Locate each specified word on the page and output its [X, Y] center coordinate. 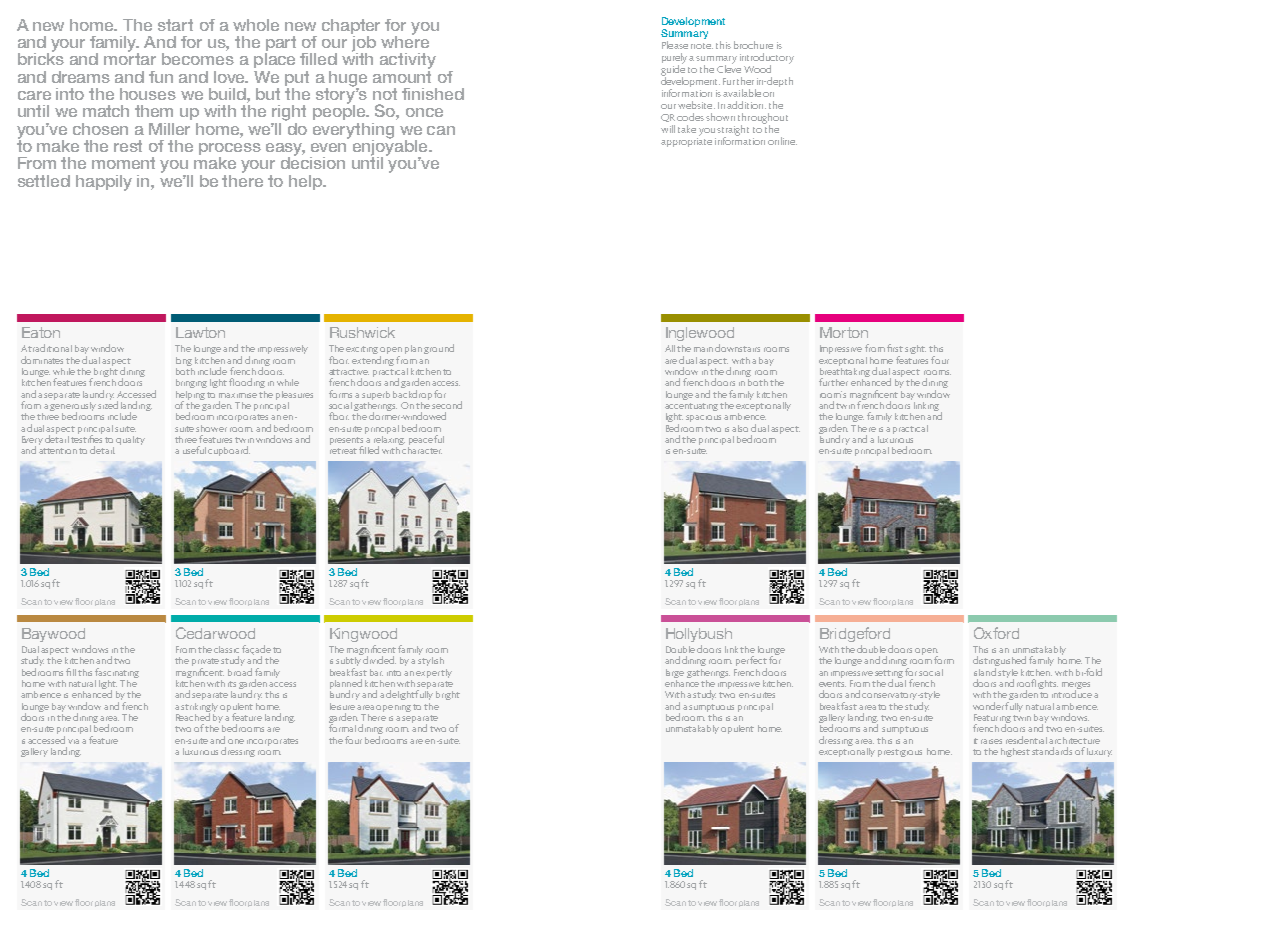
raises [991, 741]
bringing [191, 383]
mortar [130, 58]
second [447, 405]
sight [915, 349]
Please [675, 45]
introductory [767, 59]
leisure [342, 706]
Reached [193, 716]
